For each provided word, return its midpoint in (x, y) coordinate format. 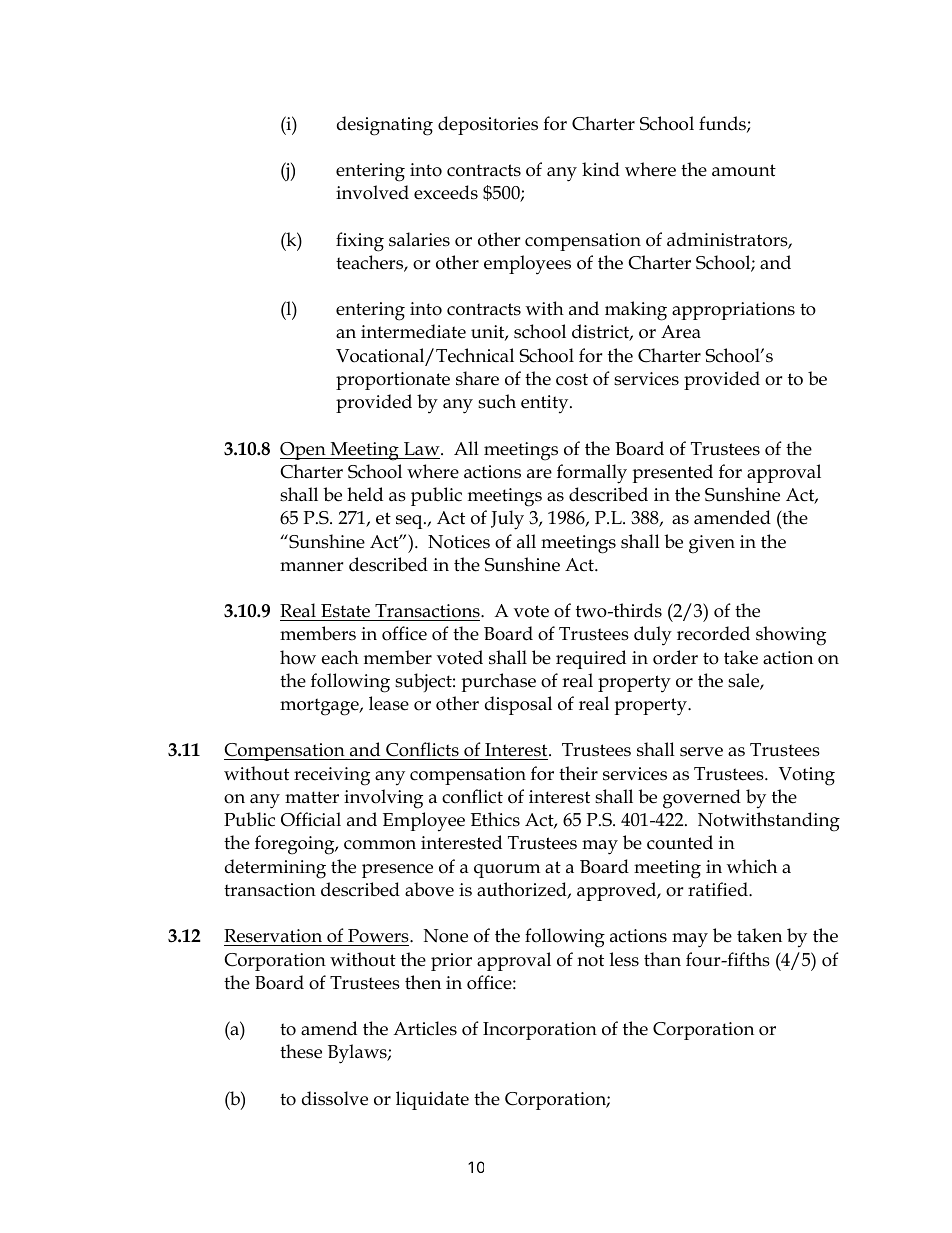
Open (304, 451)
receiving (332, 776)
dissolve (335, 1098)
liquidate (432, 1100)
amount (744, 170)
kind (601, 169)
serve (701, 752)
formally (592, 474)
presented (672, 473)
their (578, 773)
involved (372, 192)
